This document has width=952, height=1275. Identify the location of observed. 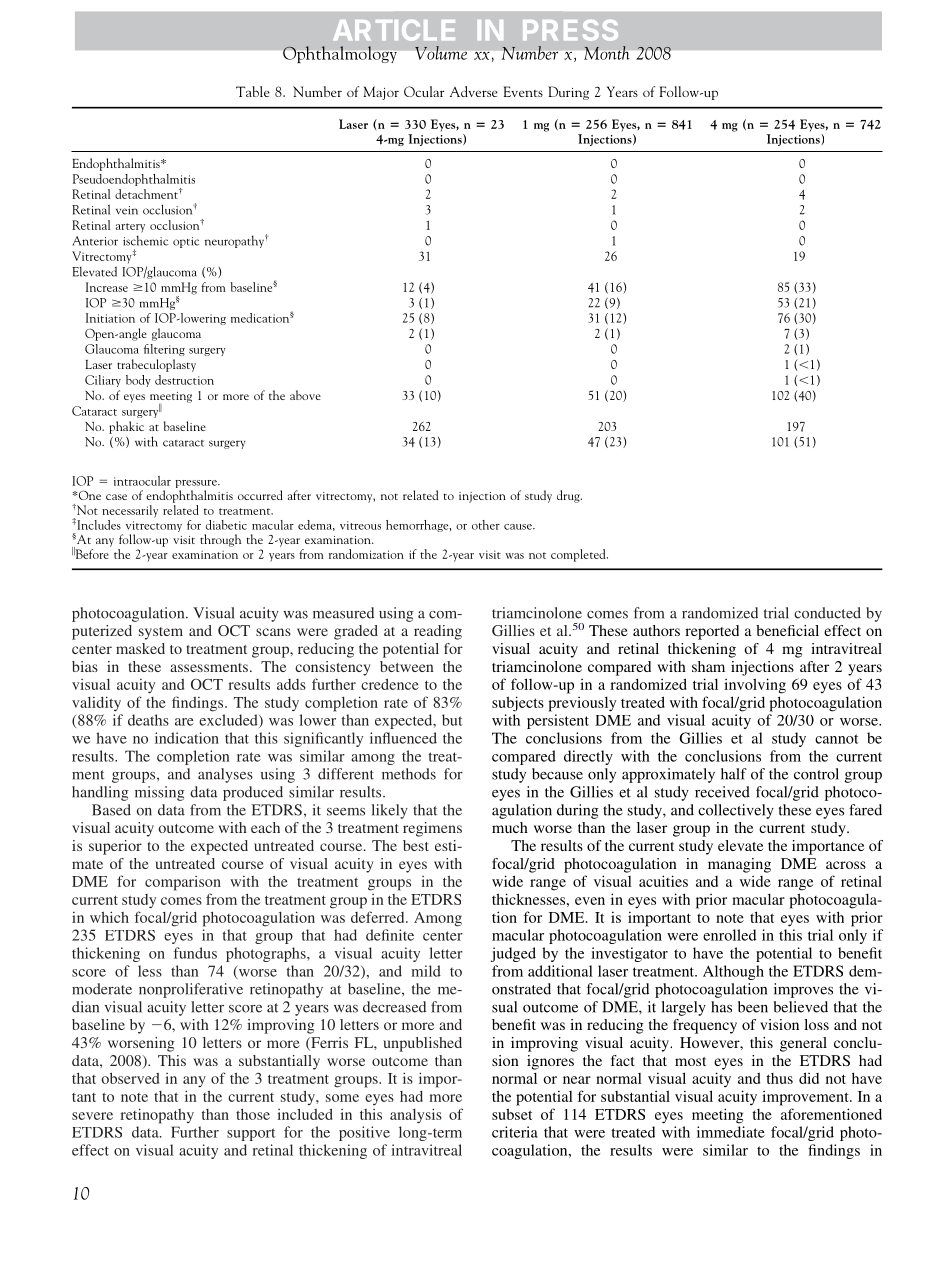
(130, 1078).
